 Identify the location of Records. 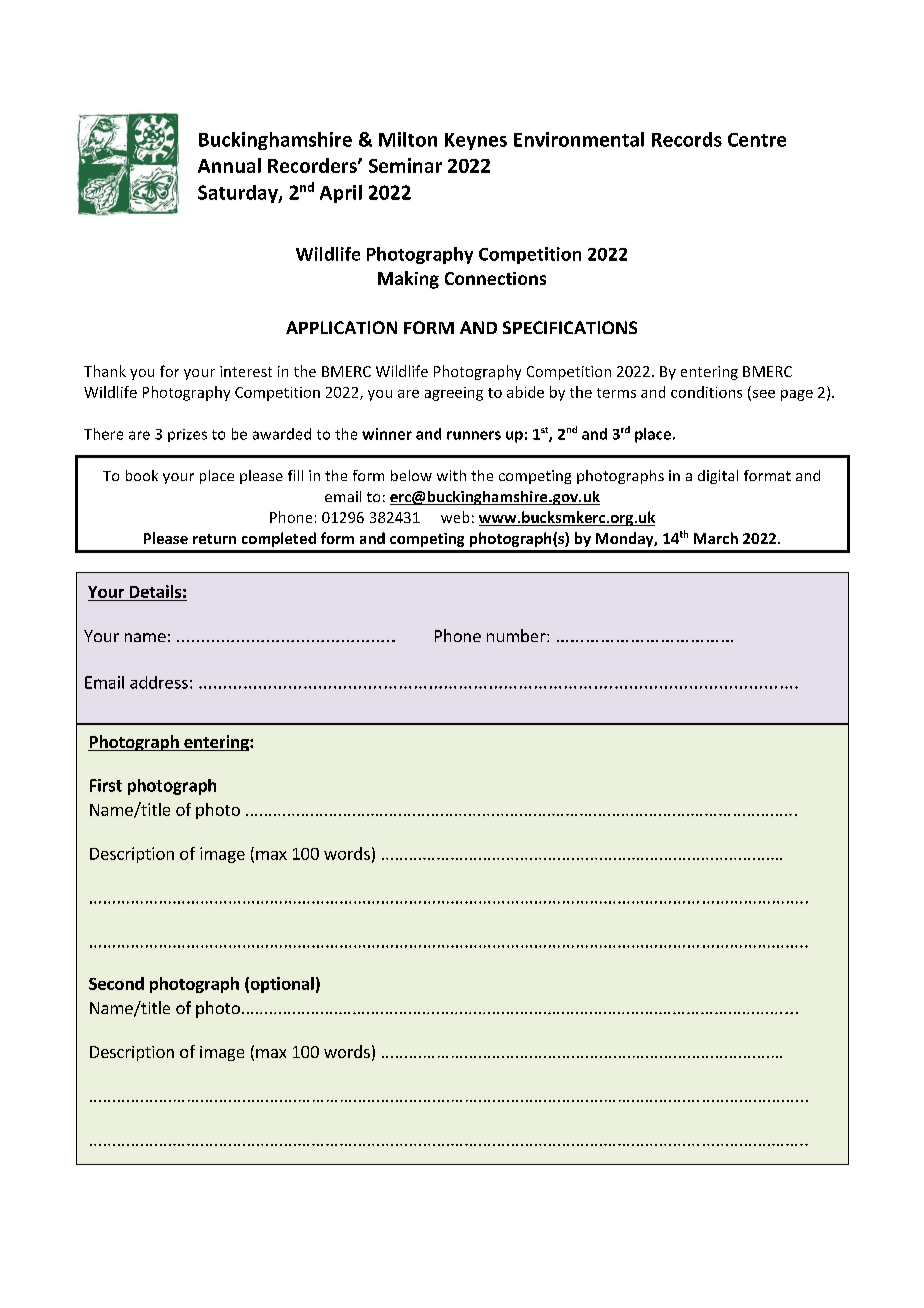
(687, 139).
